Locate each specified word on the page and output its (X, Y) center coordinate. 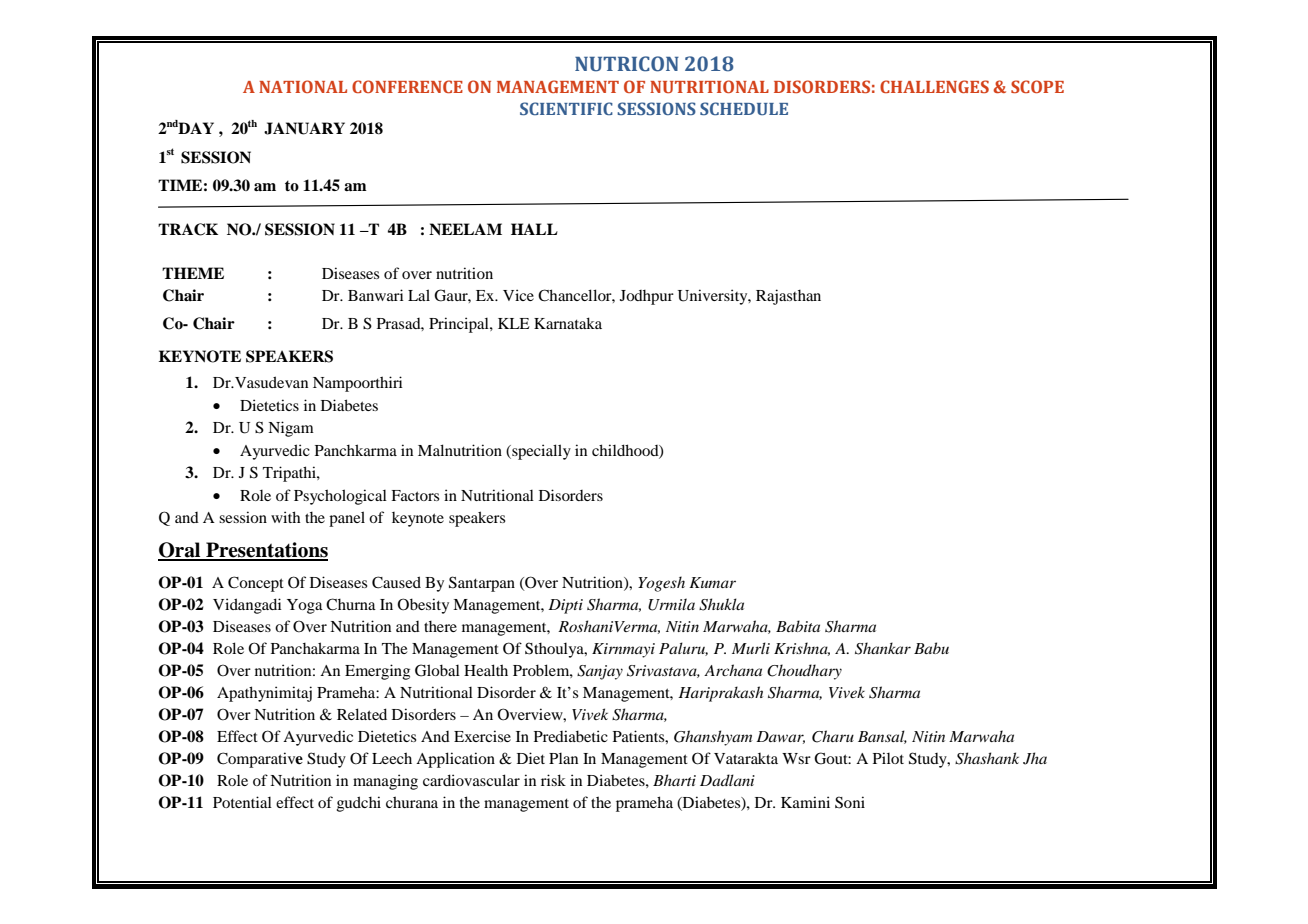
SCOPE (1037, 86)
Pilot (888, 758)
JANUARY (304, 128)
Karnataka (568, 323)
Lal (419, 295)
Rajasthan (788, 297)
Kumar (712, 582)
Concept (256, 584)
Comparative (260, 760)
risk (553, 780)
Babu (931, 648)
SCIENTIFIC (566, 108)
